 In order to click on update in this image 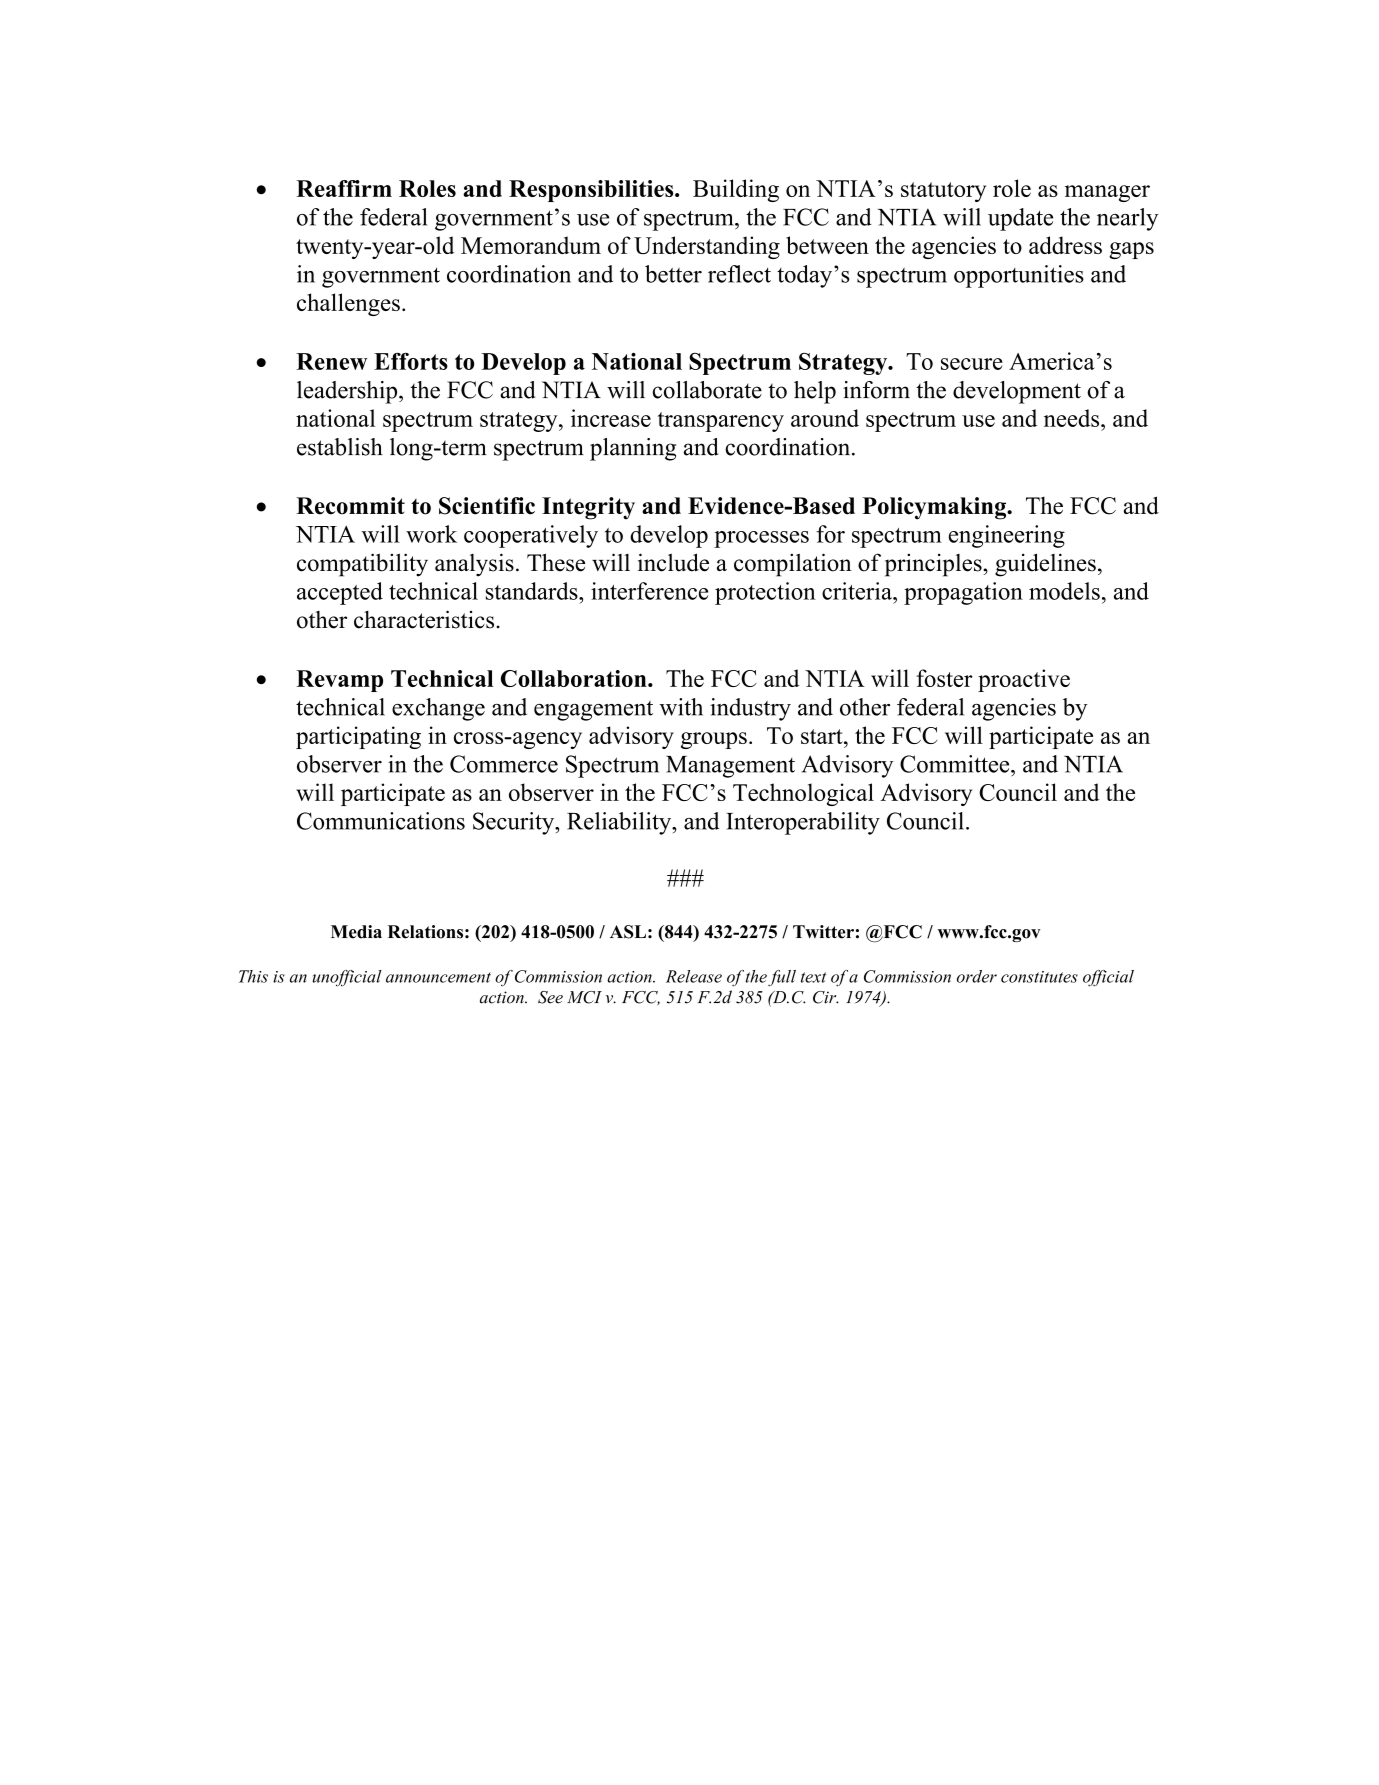, I will do `click(1020, 219)`.
